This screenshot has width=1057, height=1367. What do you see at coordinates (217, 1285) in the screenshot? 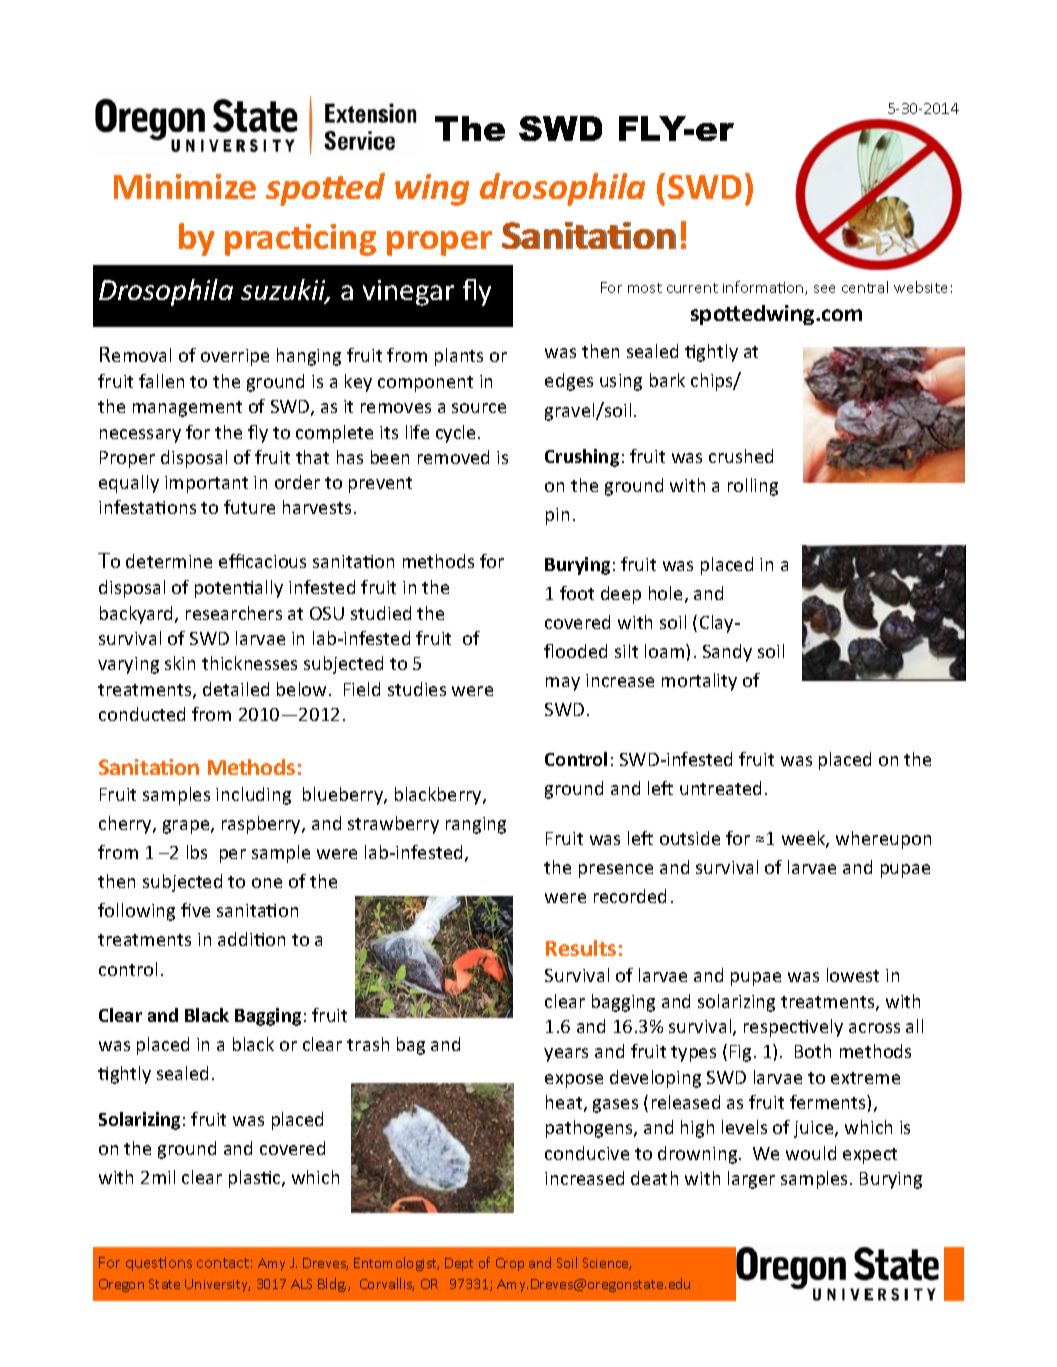
I see `University` at bounding box center [217, 1285].
